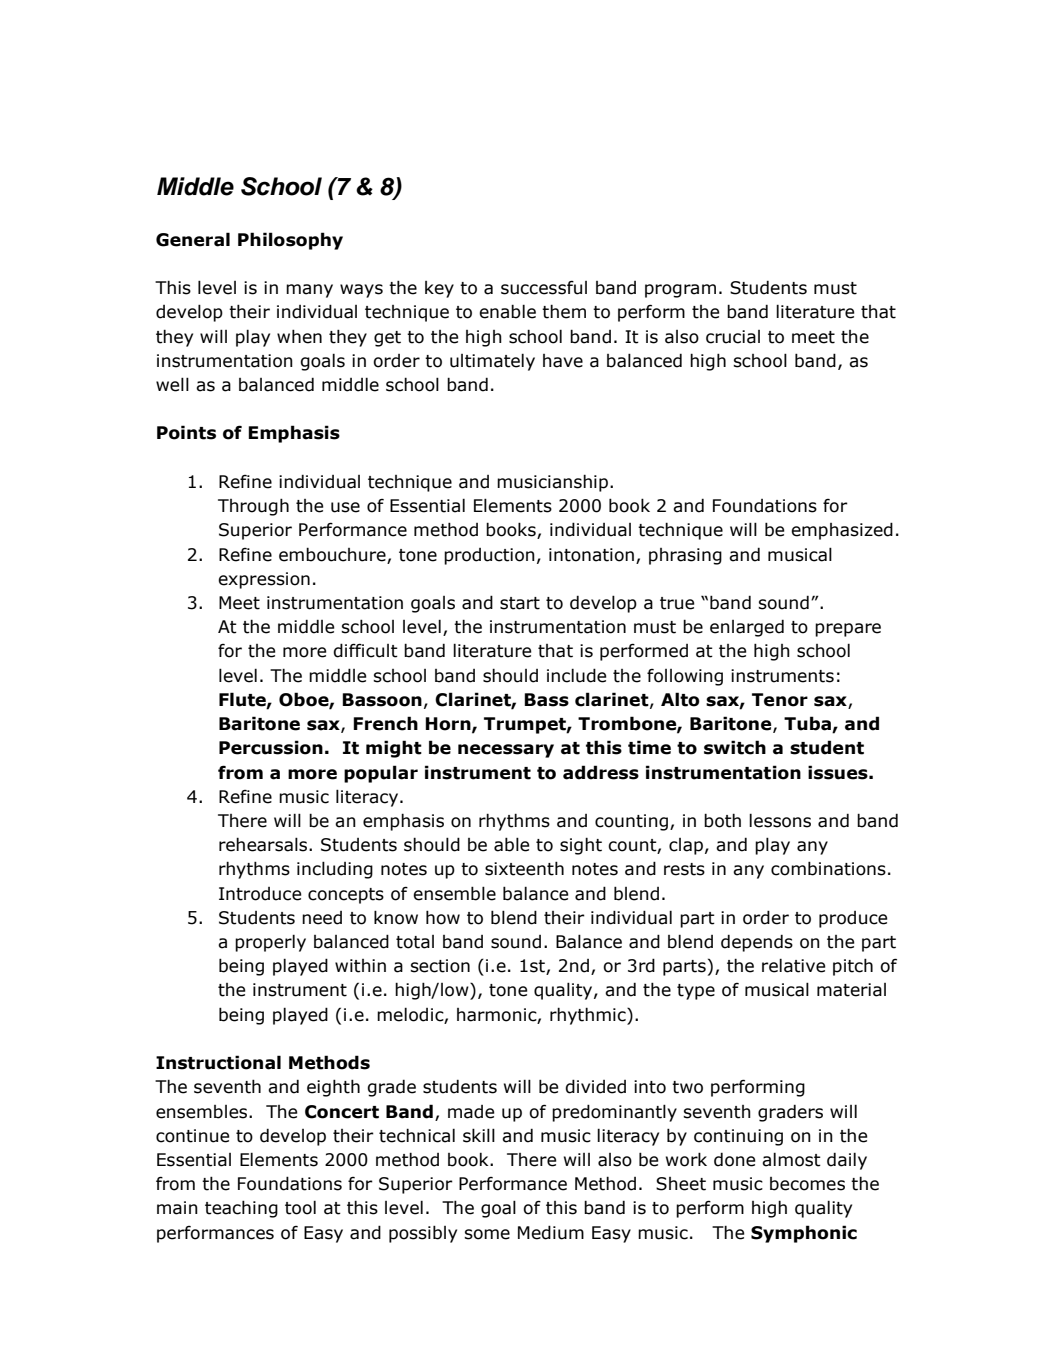 Image resolution: width=1059 pixels, height=1370 pixels. I want to click on teaching, so click(241, 1209).
